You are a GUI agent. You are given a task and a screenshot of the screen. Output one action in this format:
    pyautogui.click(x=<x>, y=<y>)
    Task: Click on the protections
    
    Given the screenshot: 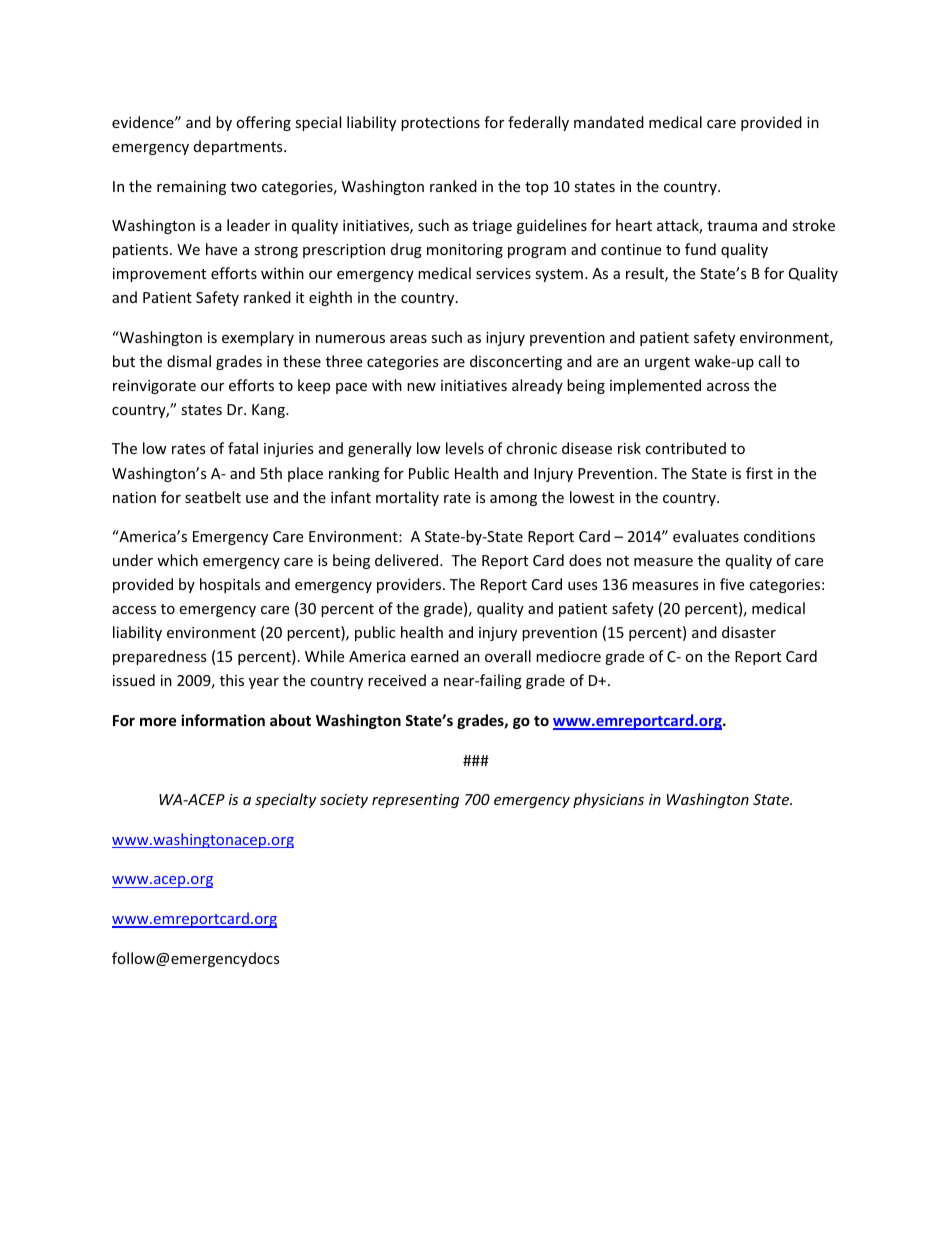 What is the action you would take?
    pyautogui.click(x=440, y=124)
